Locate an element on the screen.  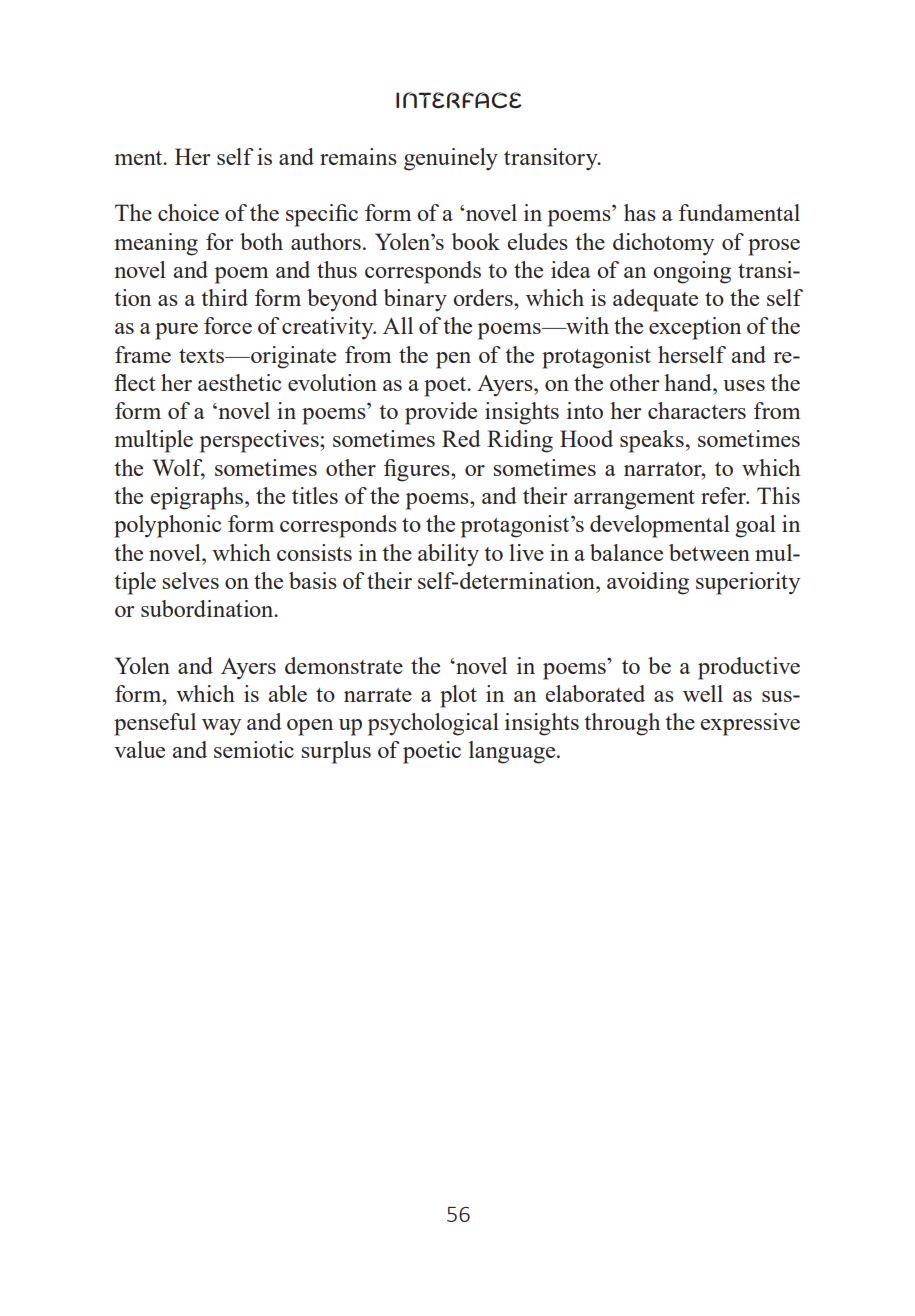
characters is located at coordinates (697, 410).
